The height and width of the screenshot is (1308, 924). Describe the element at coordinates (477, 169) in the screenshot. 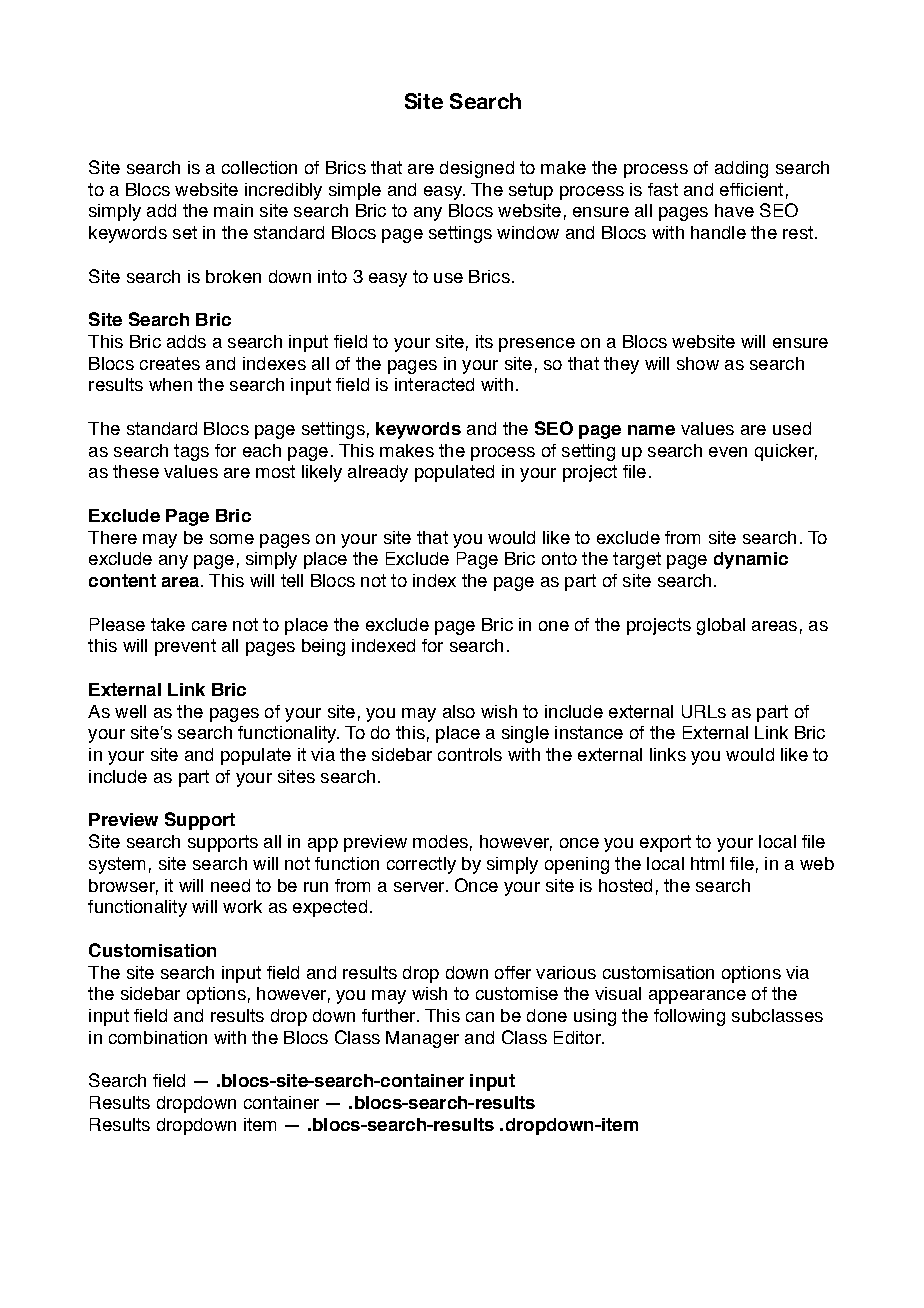

I see `designed` at that location.
